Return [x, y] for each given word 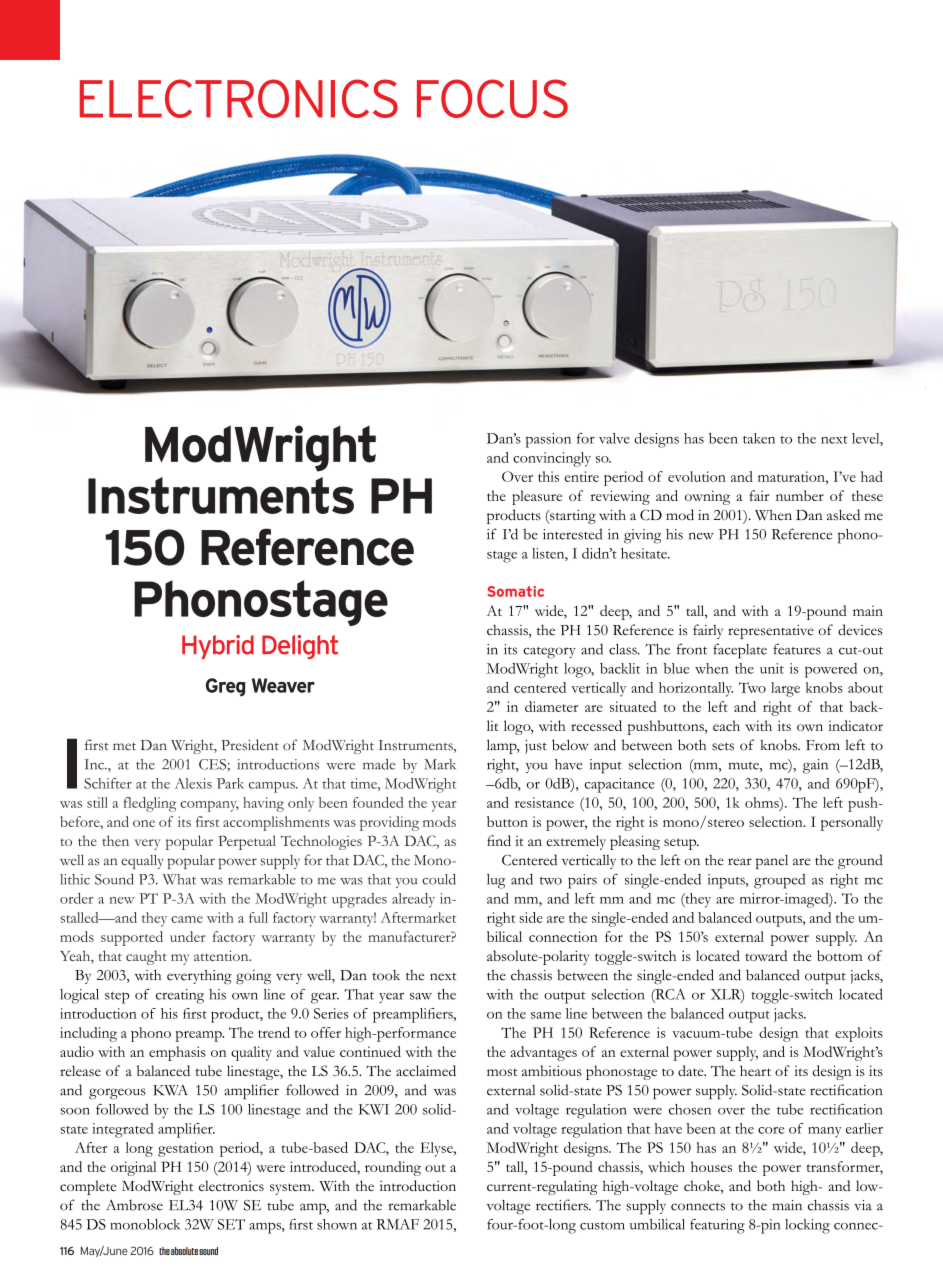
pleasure [537, 497]
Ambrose [134, 1205]
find [499, 840]
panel [772, 861]
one [144, 823]
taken [759, 438]
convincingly [552, 459]
